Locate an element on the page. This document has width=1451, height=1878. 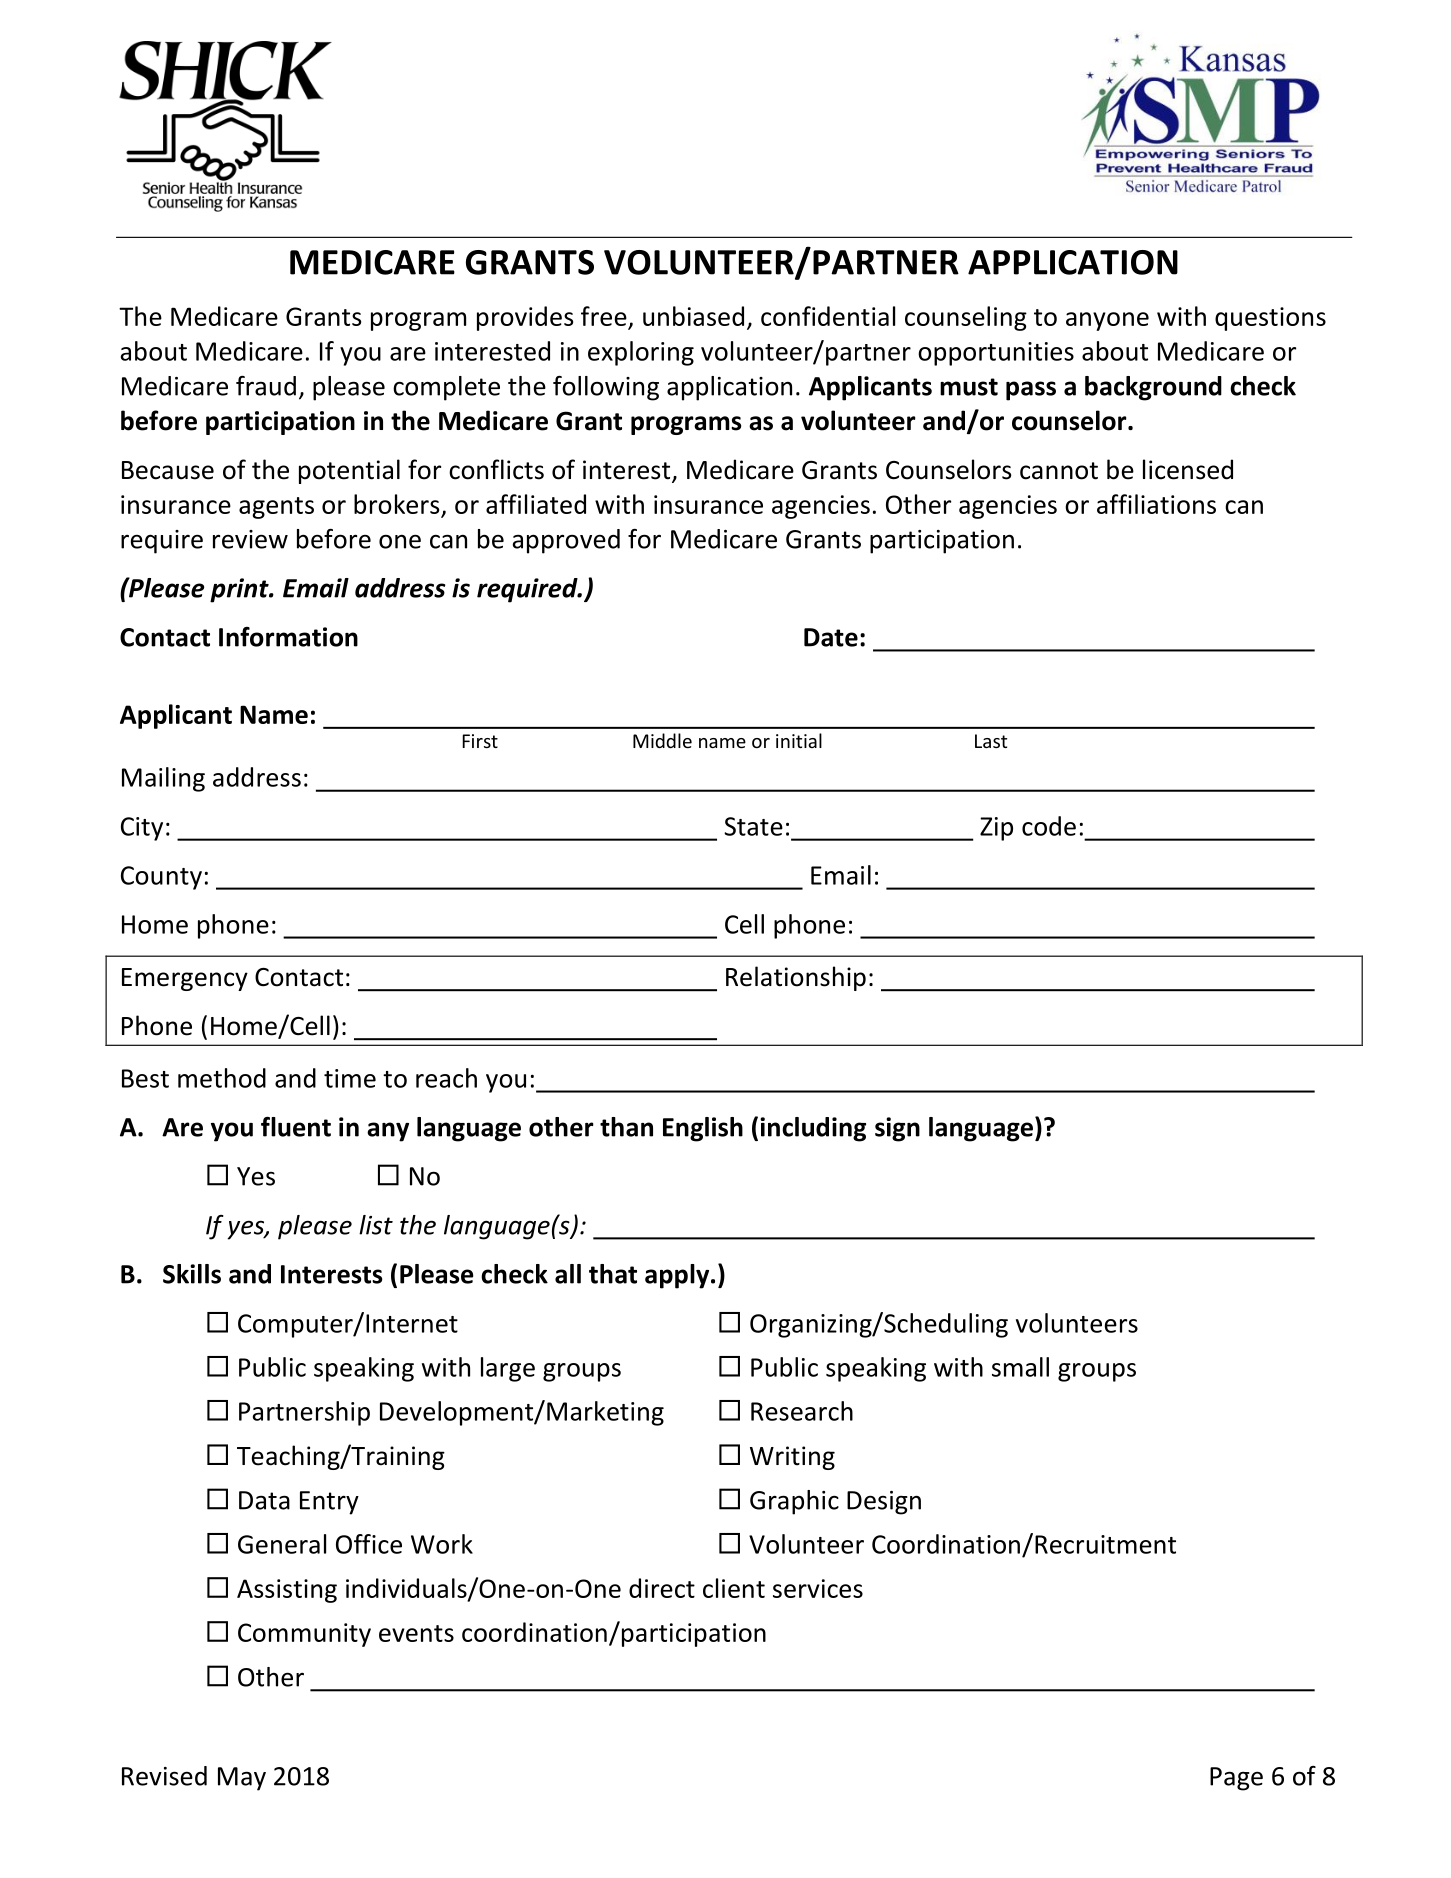
fraud is located at coordinates (266, 386).
